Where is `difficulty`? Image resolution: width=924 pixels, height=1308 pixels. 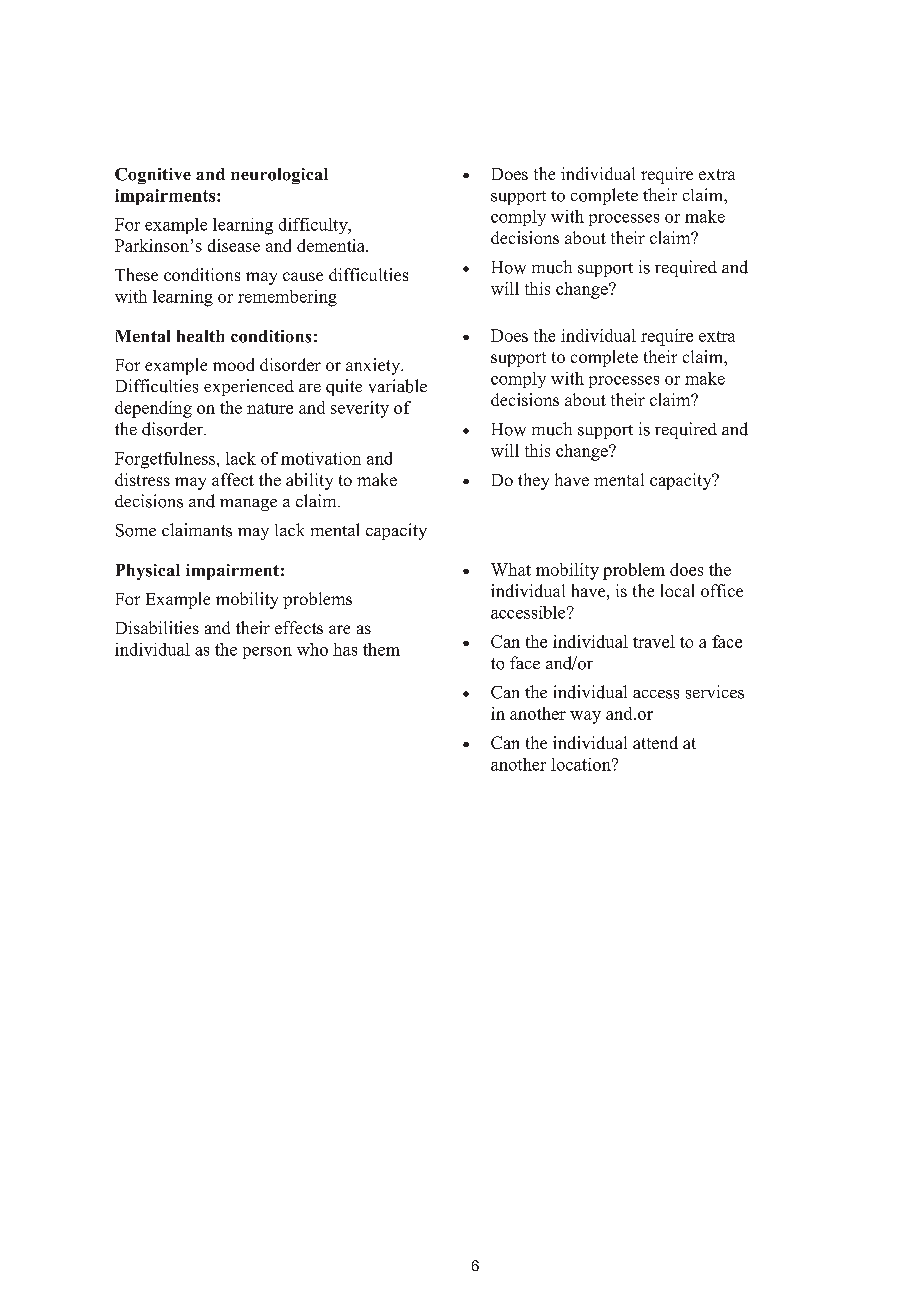 difficulty is located at coordinates (314, 226).
